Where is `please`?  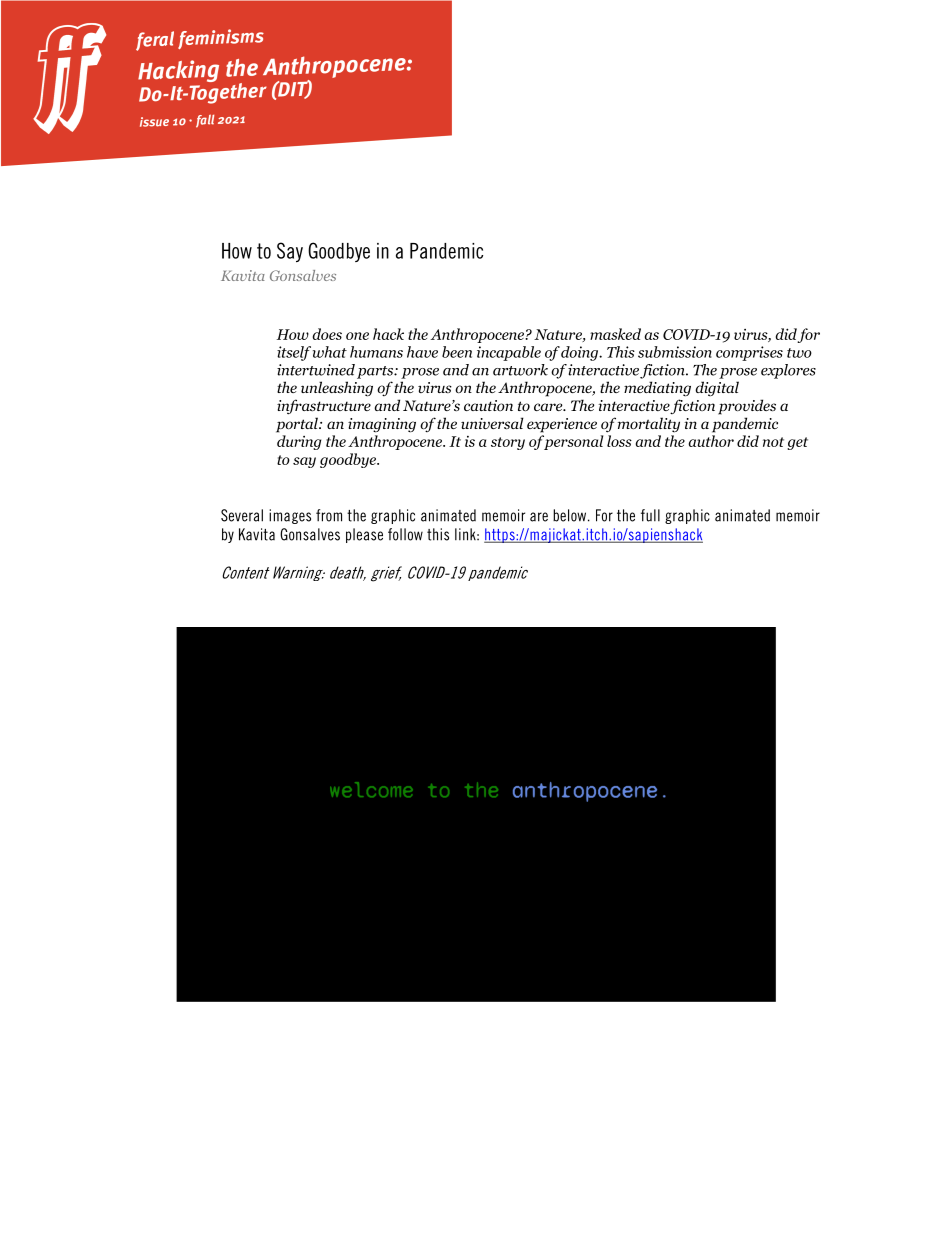 please is located at coordinates (364, 535).
